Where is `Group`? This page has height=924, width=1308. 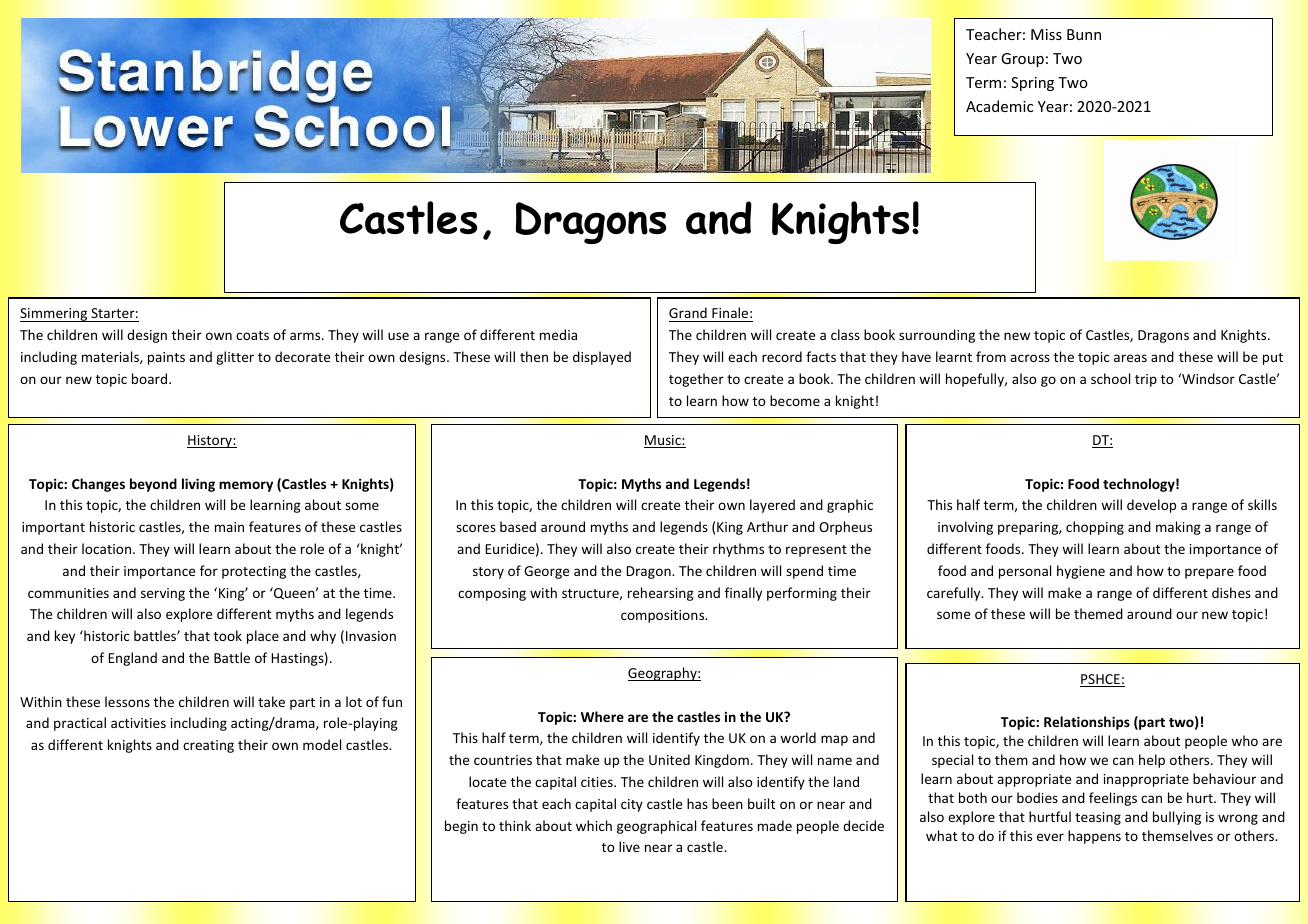 Group is located at coordinates (1022, 60).
